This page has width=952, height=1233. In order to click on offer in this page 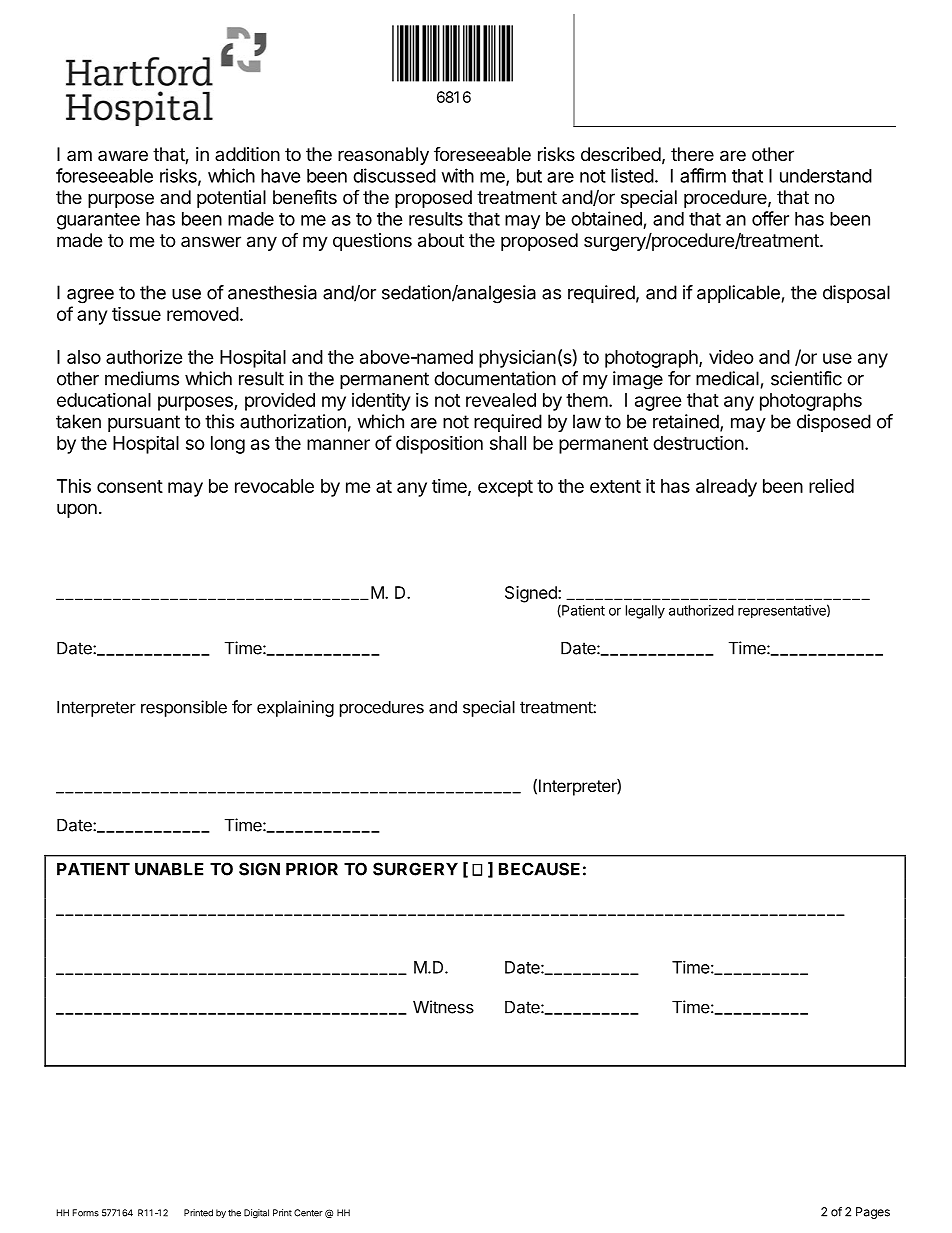, I will do `click(770, 218)`.
